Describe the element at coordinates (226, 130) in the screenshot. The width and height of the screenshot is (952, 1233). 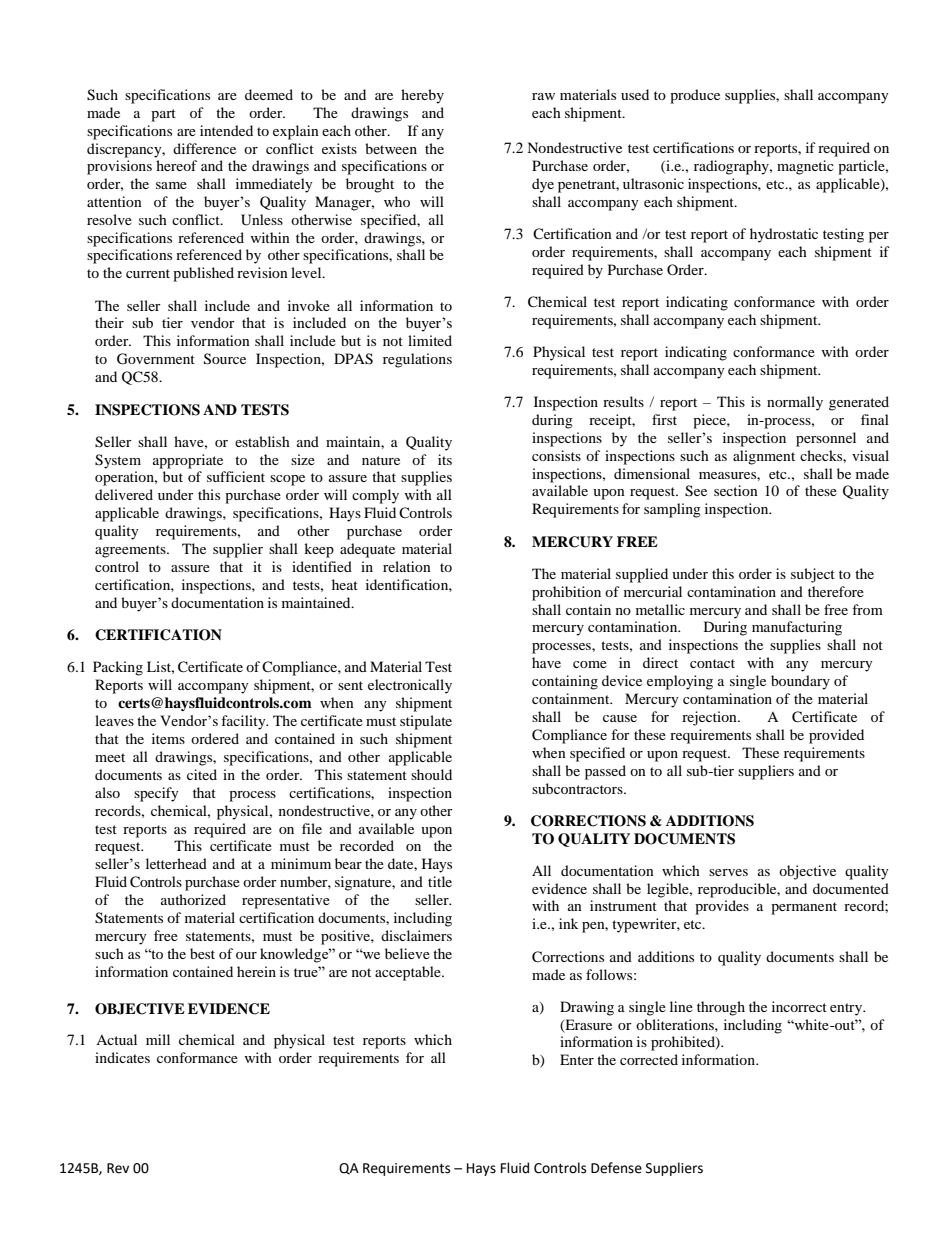
I see `intended` at that location.
